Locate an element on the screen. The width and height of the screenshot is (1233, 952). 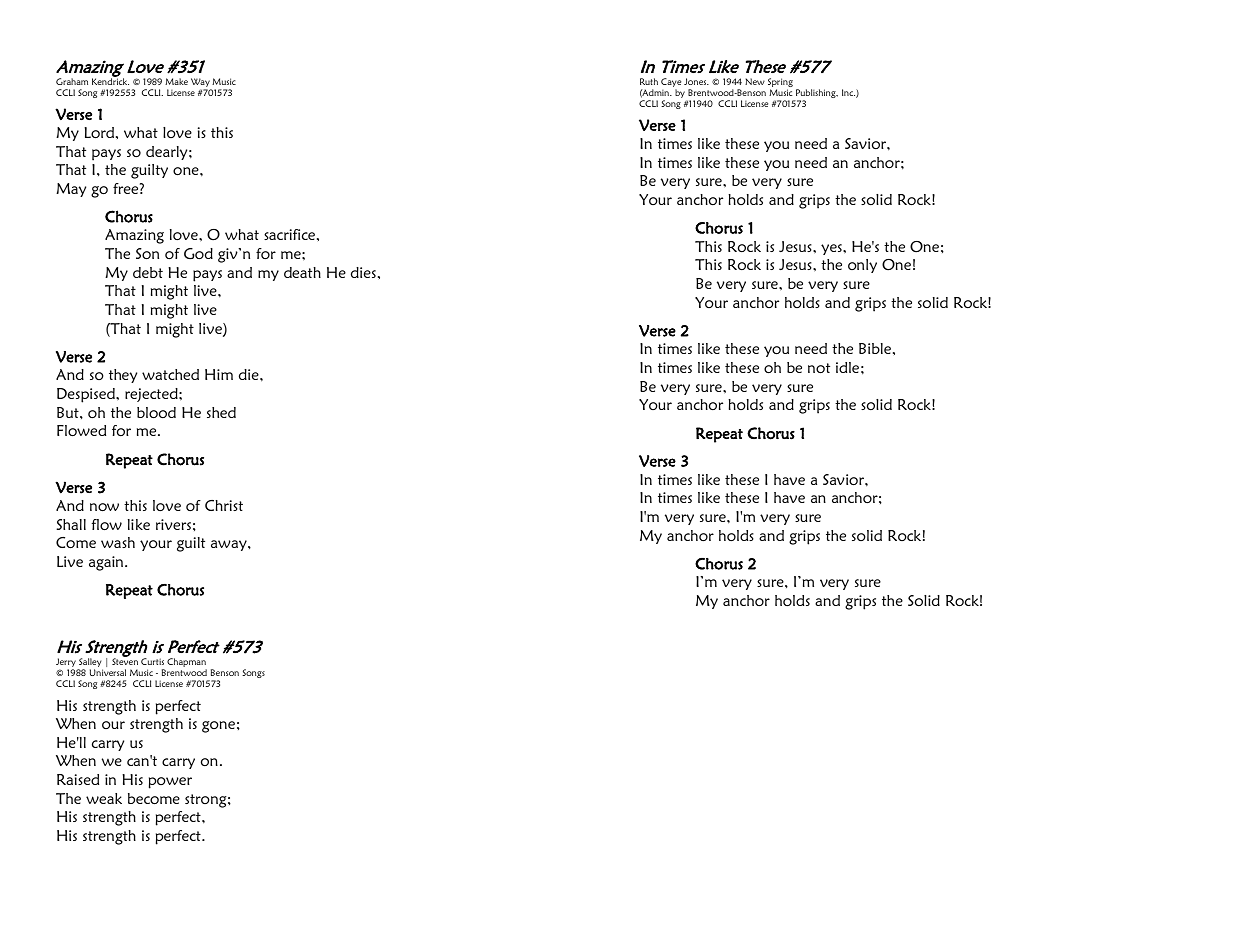
Spring is located at coordinates (780, 84).
